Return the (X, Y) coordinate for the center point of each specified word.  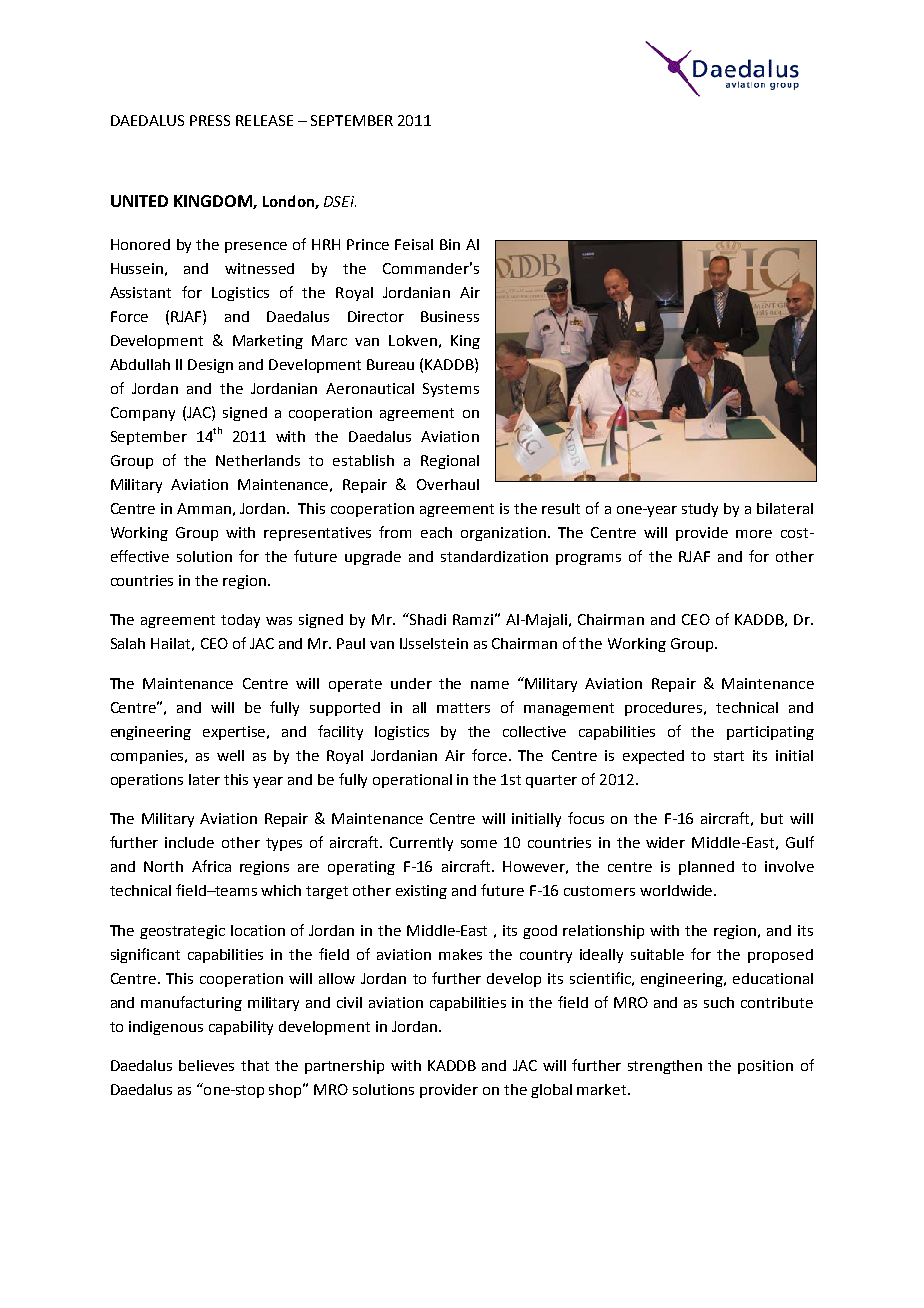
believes (206, 1065)
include (189, 842)
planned (706, 868)
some (479, 844)
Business (450, 316)
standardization (494, 556)
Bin (450, 244)
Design (210, 366)
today (240, 621)
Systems (451, 390)
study (700, 510)
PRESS (210, 120)
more (754, 534)
